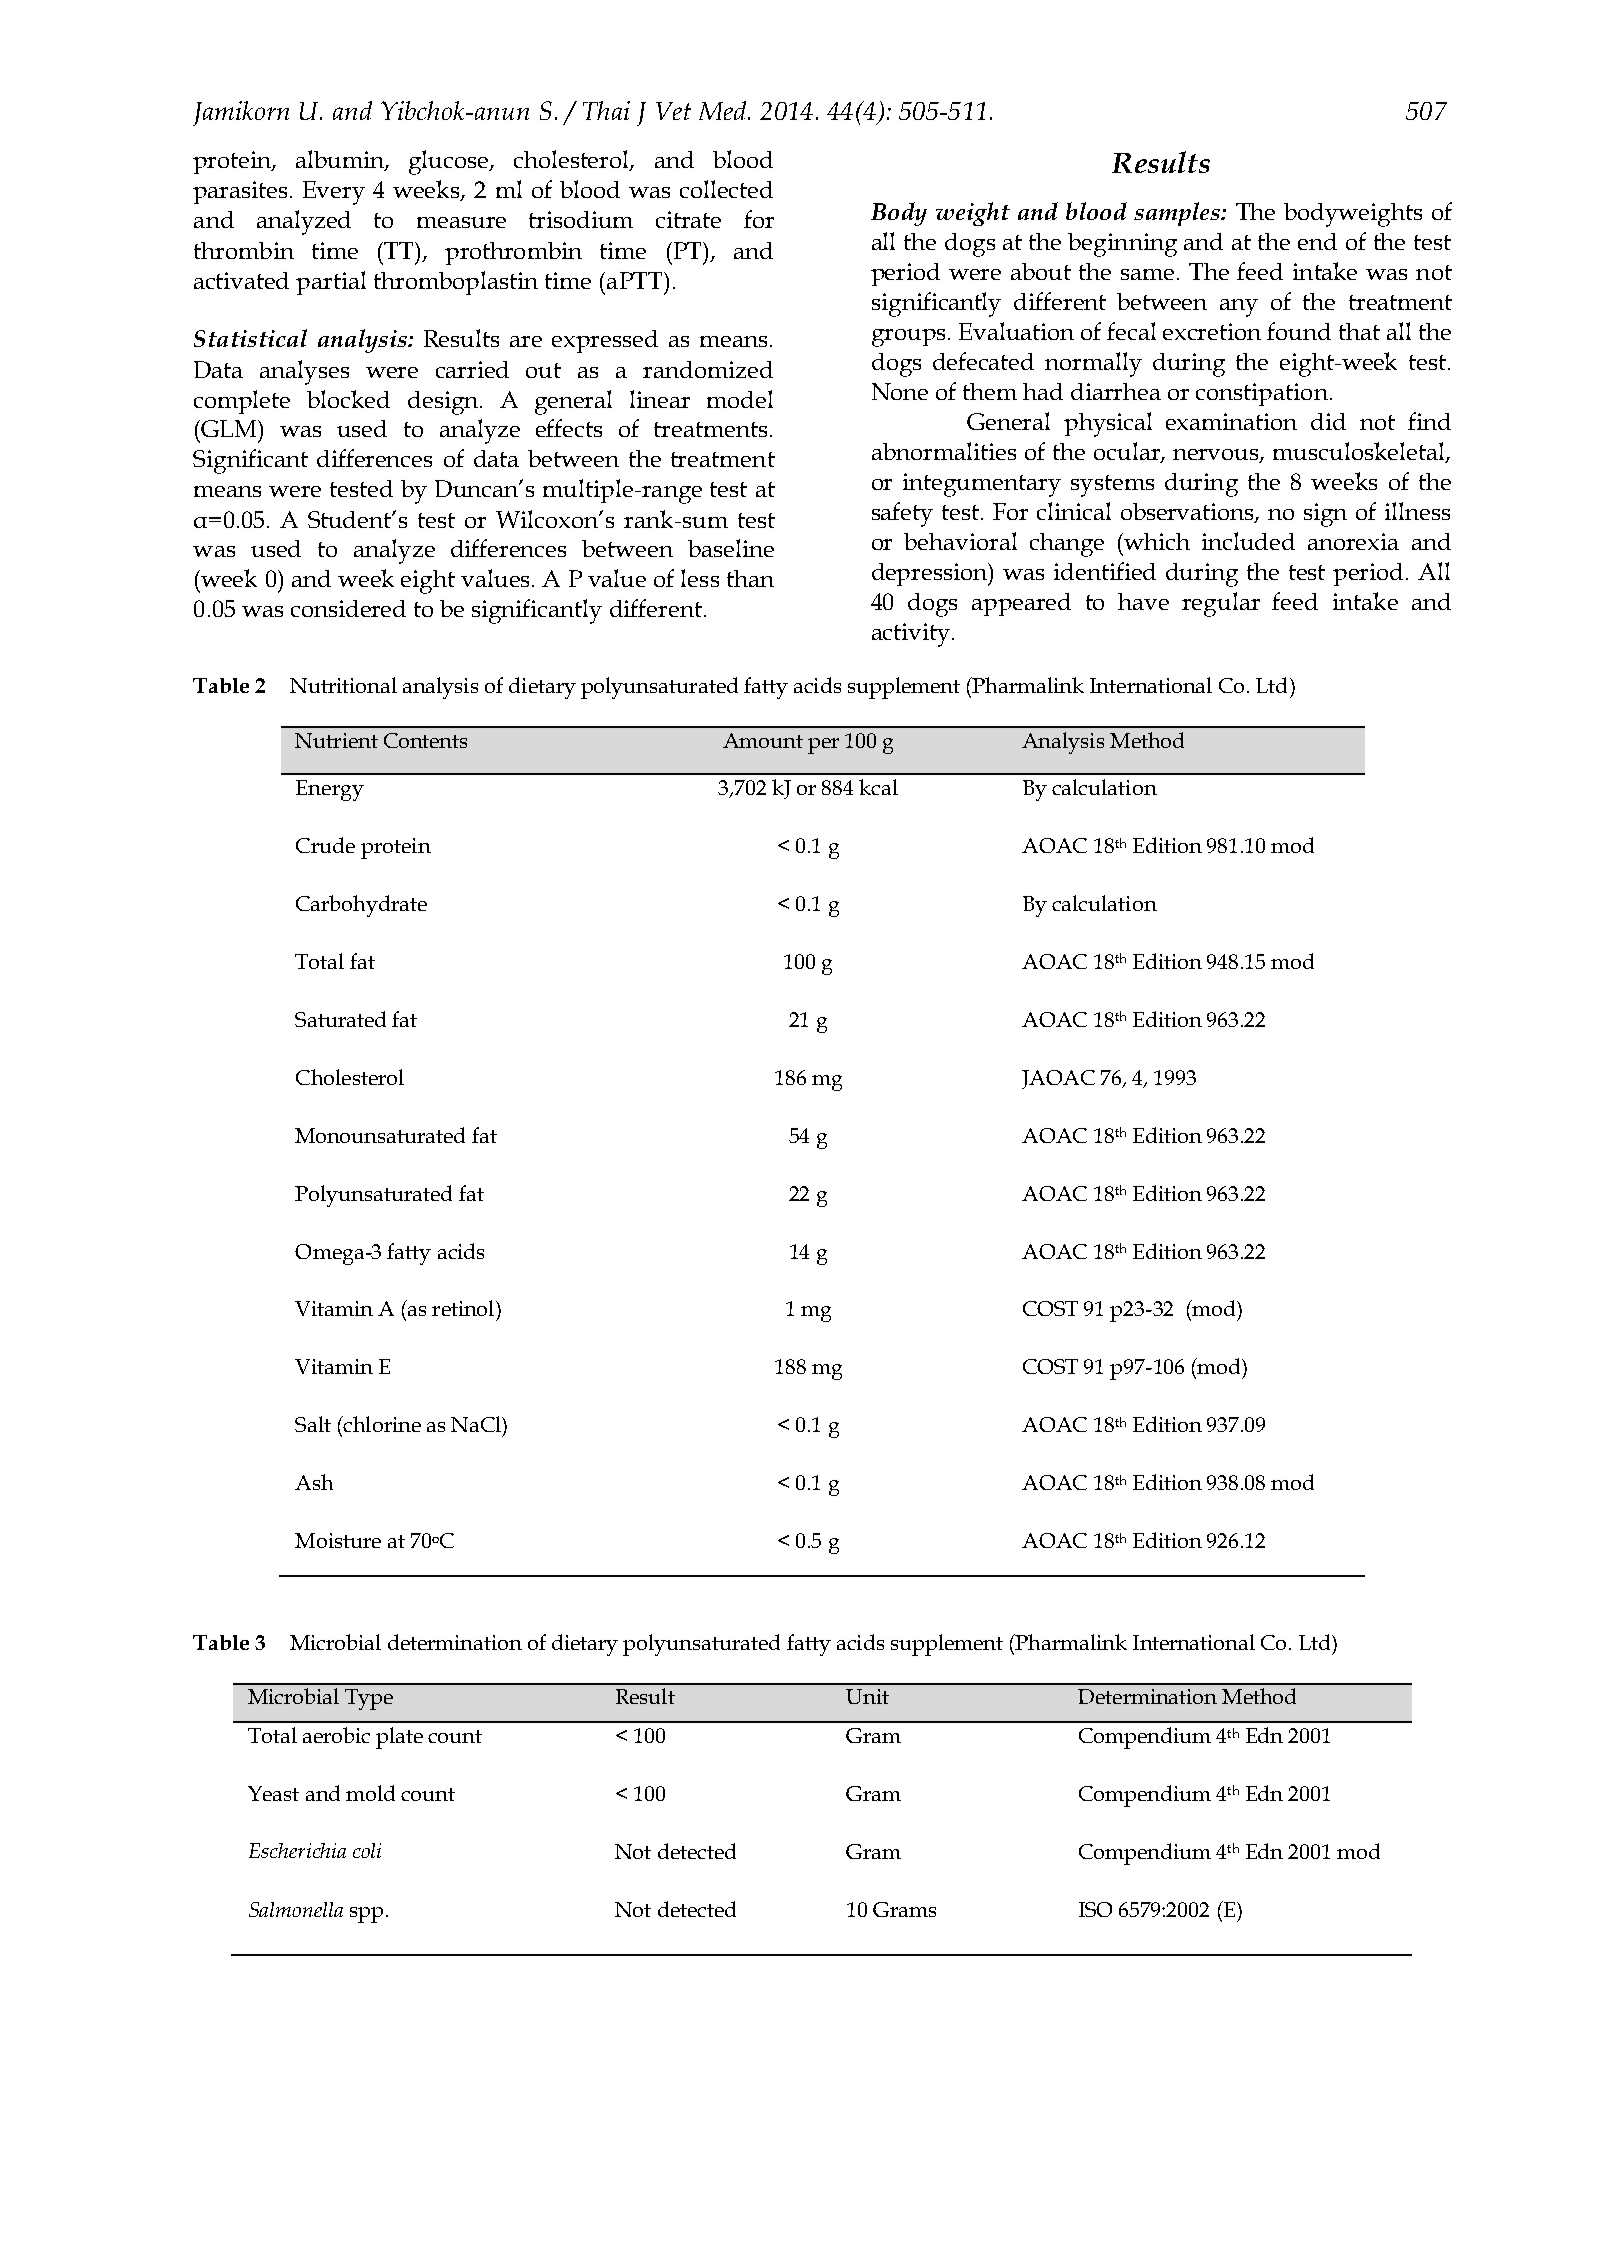 Image resolution: width=1597 pixels, height=2258 pixels. What do you see at coordinates (399, 1738) in the image?
I see `plate` at bounding box center [399, 1738].
